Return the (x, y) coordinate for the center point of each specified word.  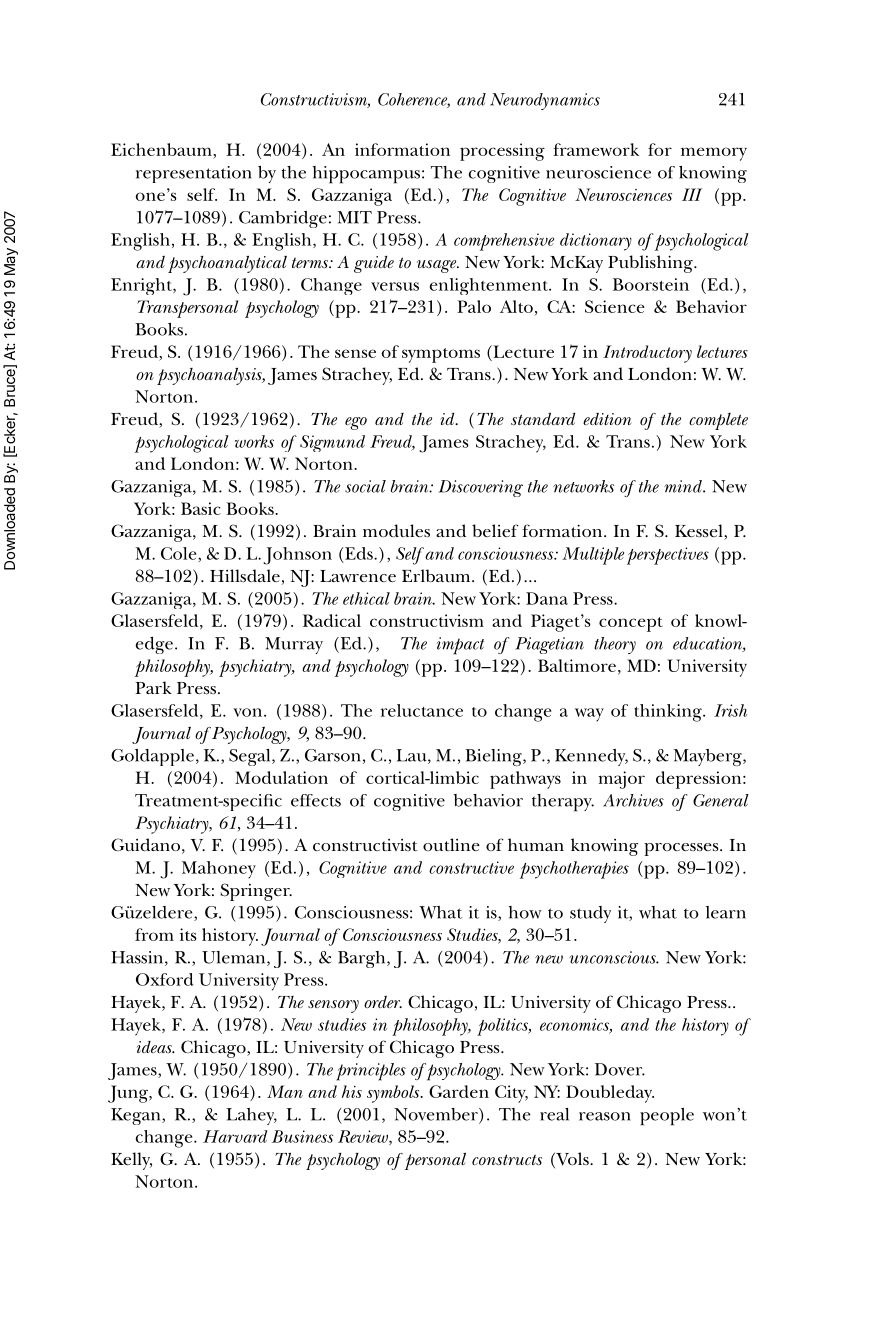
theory (615, 645)
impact (460, 646)
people (667, 1117)
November (437, 1115)
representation (194, 174)
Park (153, 687)
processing (502, 152)
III (692, 194)
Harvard (235, 1136)
